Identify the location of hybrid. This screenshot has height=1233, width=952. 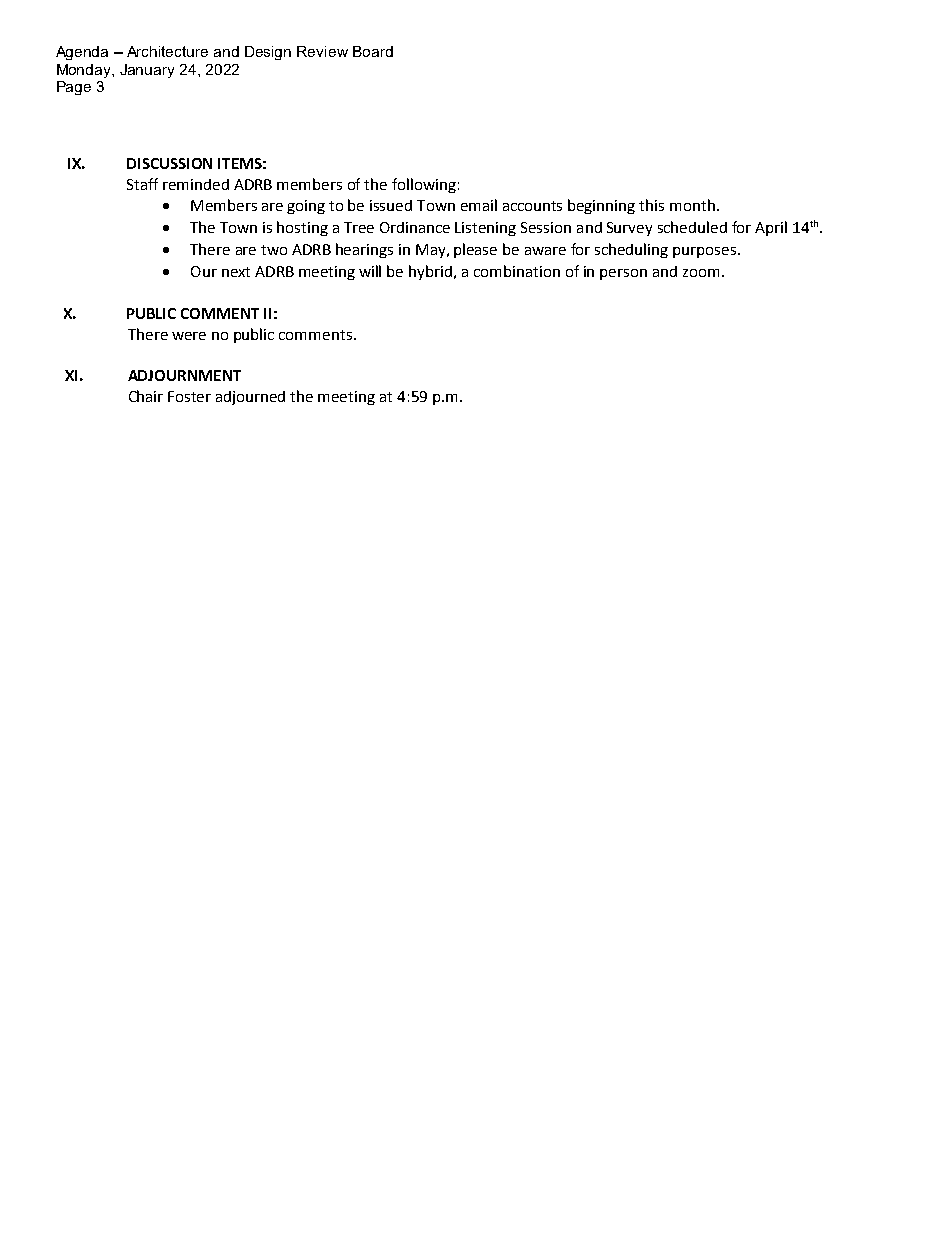
(430, 272).
